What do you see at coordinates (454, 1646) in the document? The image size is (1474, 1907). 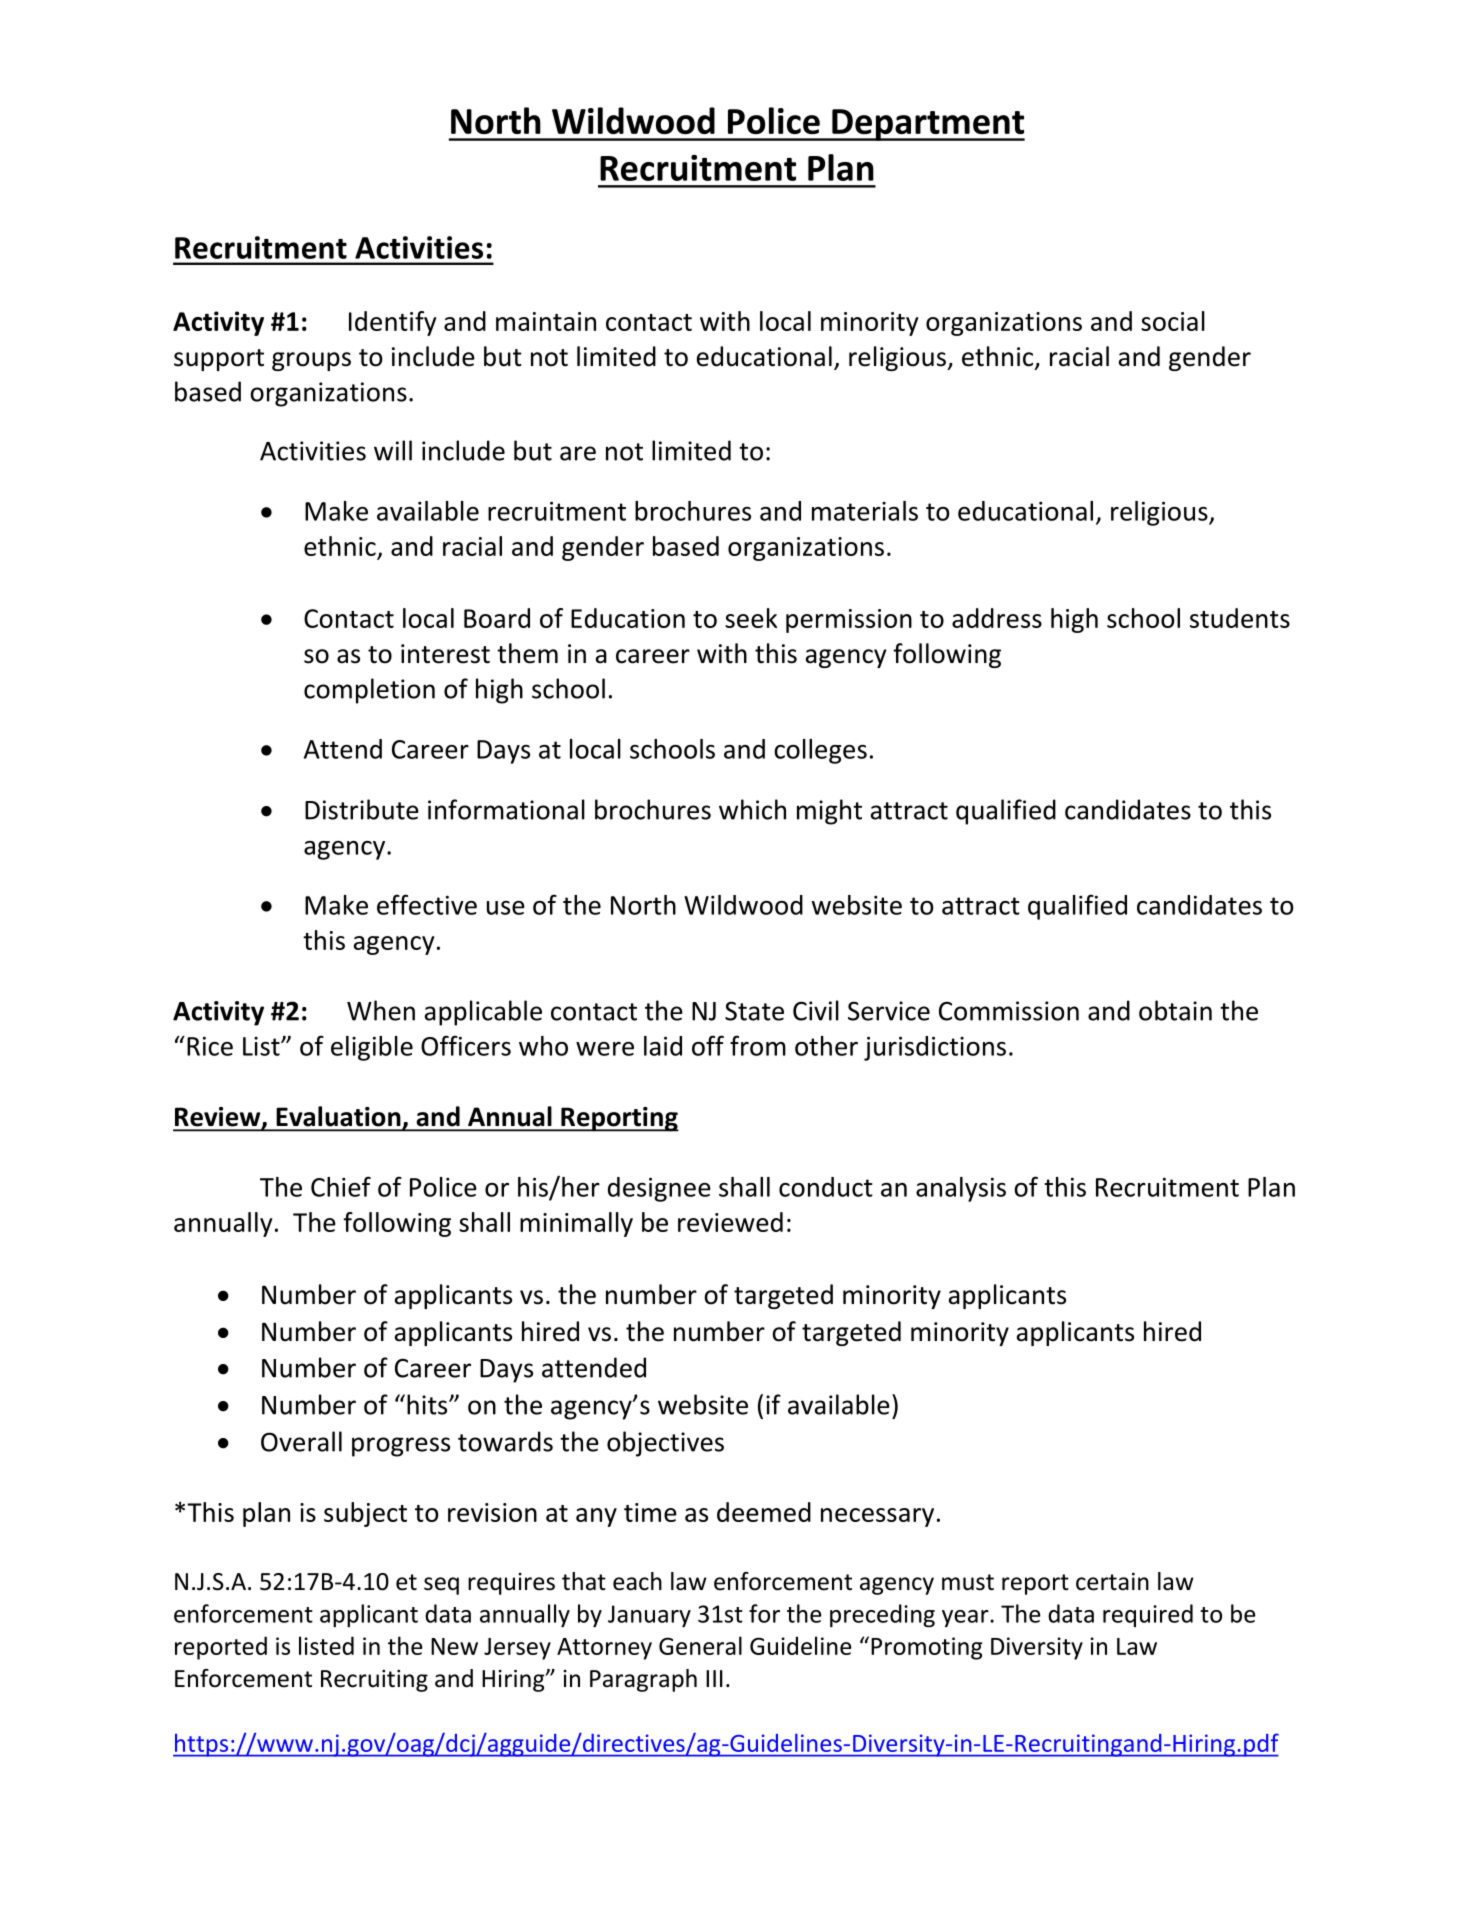 I see `New` at bounding box center [454, 1646].
